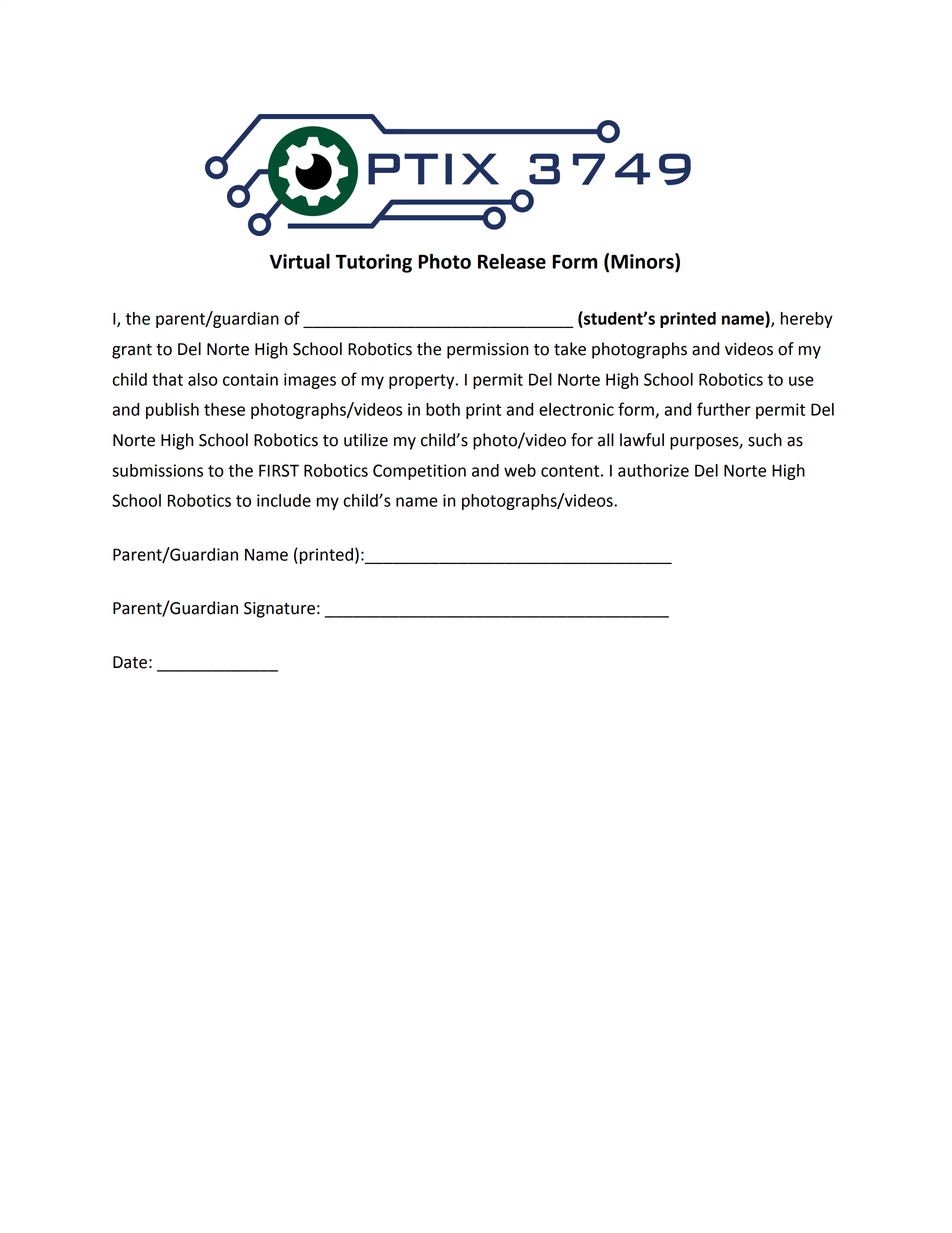 The height and width of the screenshot is (1233, 952). What do you see at coordinates (203, 379) in the screenshot?
I see `also` at bounding box center [203, 379].
